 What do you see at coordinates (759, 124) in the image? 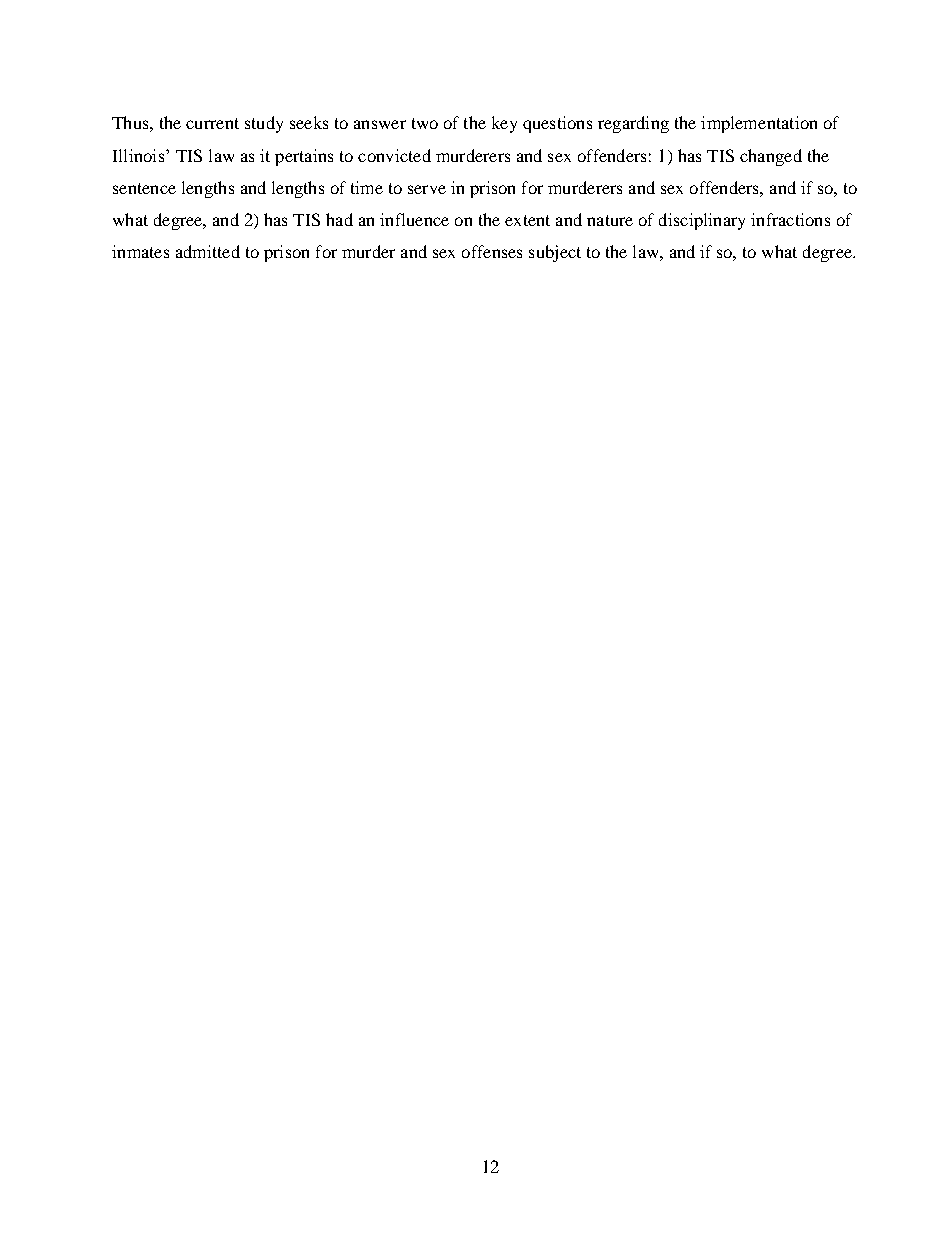
I see `implementation` at bounding box center [759, 124].
